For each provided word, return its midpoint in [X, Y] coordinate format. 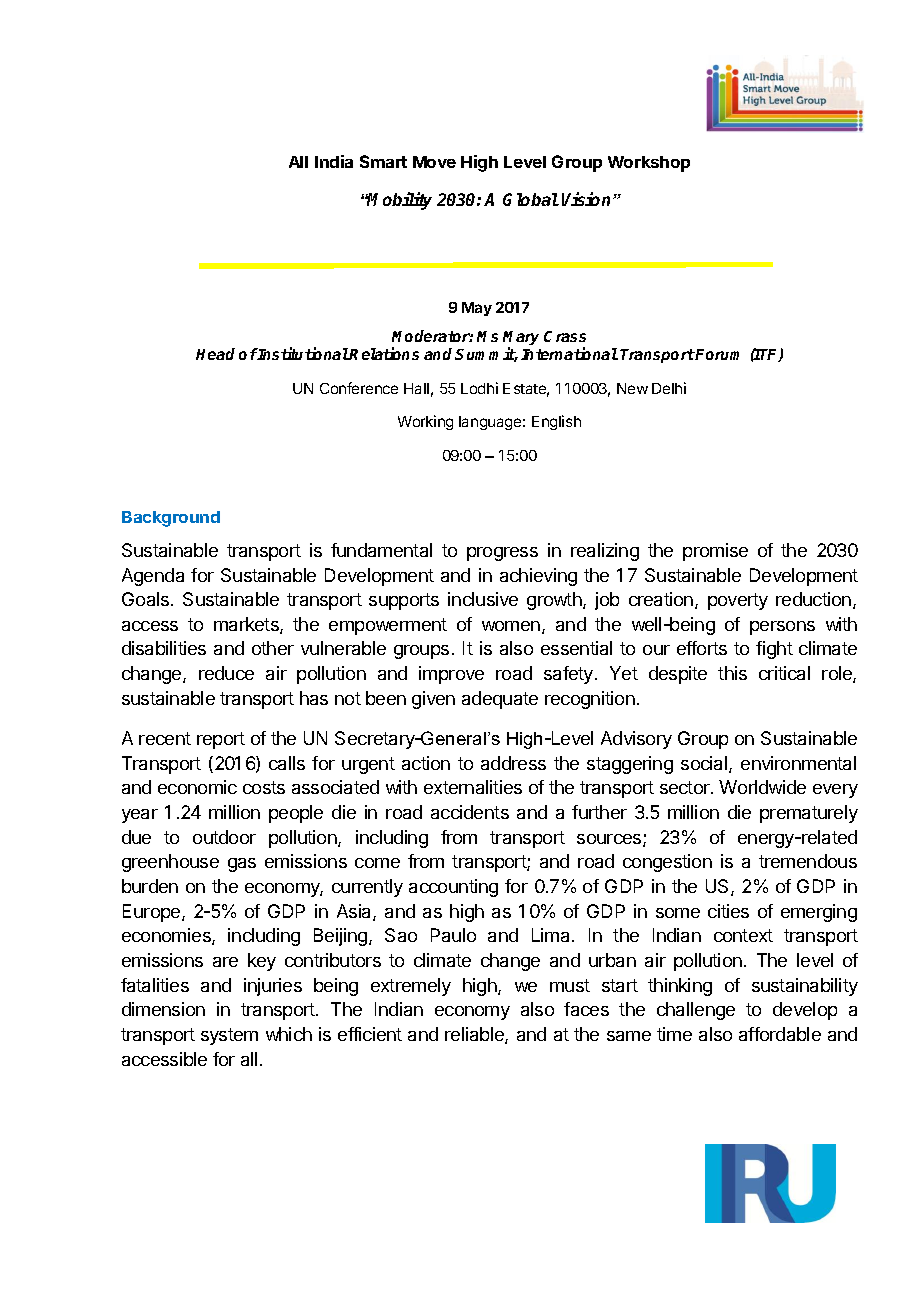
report [221, 740]
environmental [798, 763]
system [229, 1036]
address [513, 763]
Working [425, 422]
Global [531, 199]
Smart [383, 161]
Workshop [649, 164]
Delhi [669, 388]
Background [171, 519]
